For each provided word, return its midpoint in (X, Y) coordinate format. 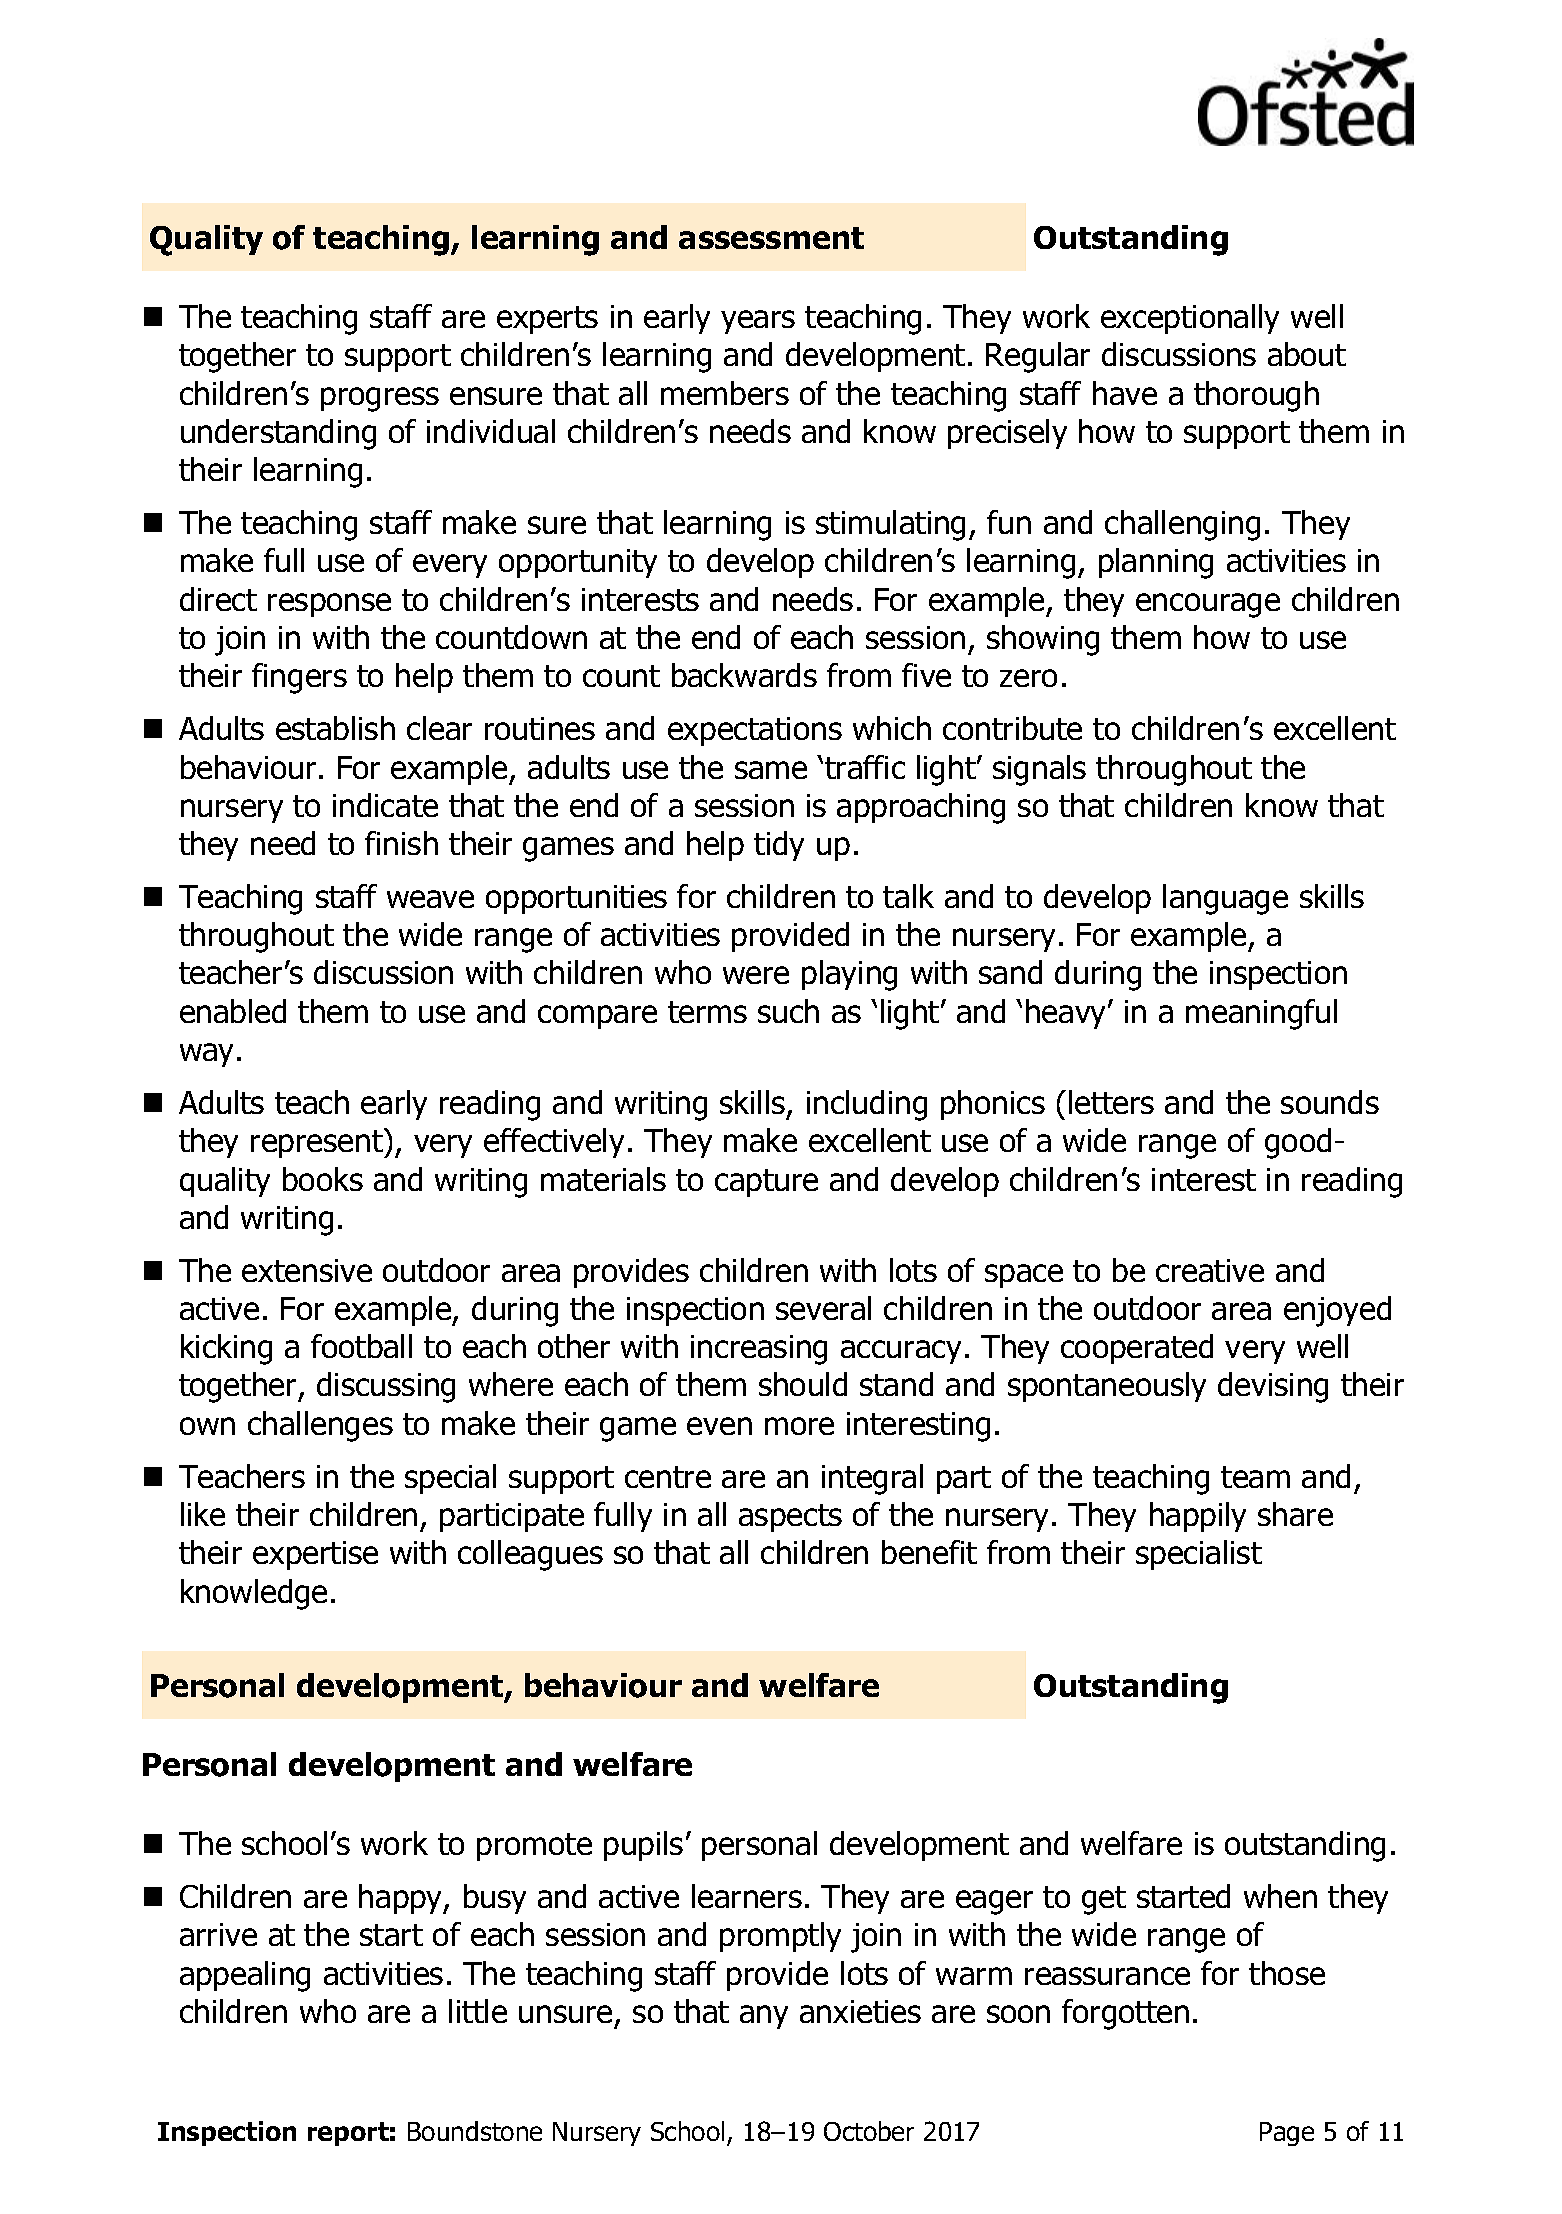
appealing (245, 1976)
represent (318, 1143)
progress (380, 399)
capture (766, 1183)
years (758, 322)
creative (1210, 1270)
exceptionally (1190, 319)
